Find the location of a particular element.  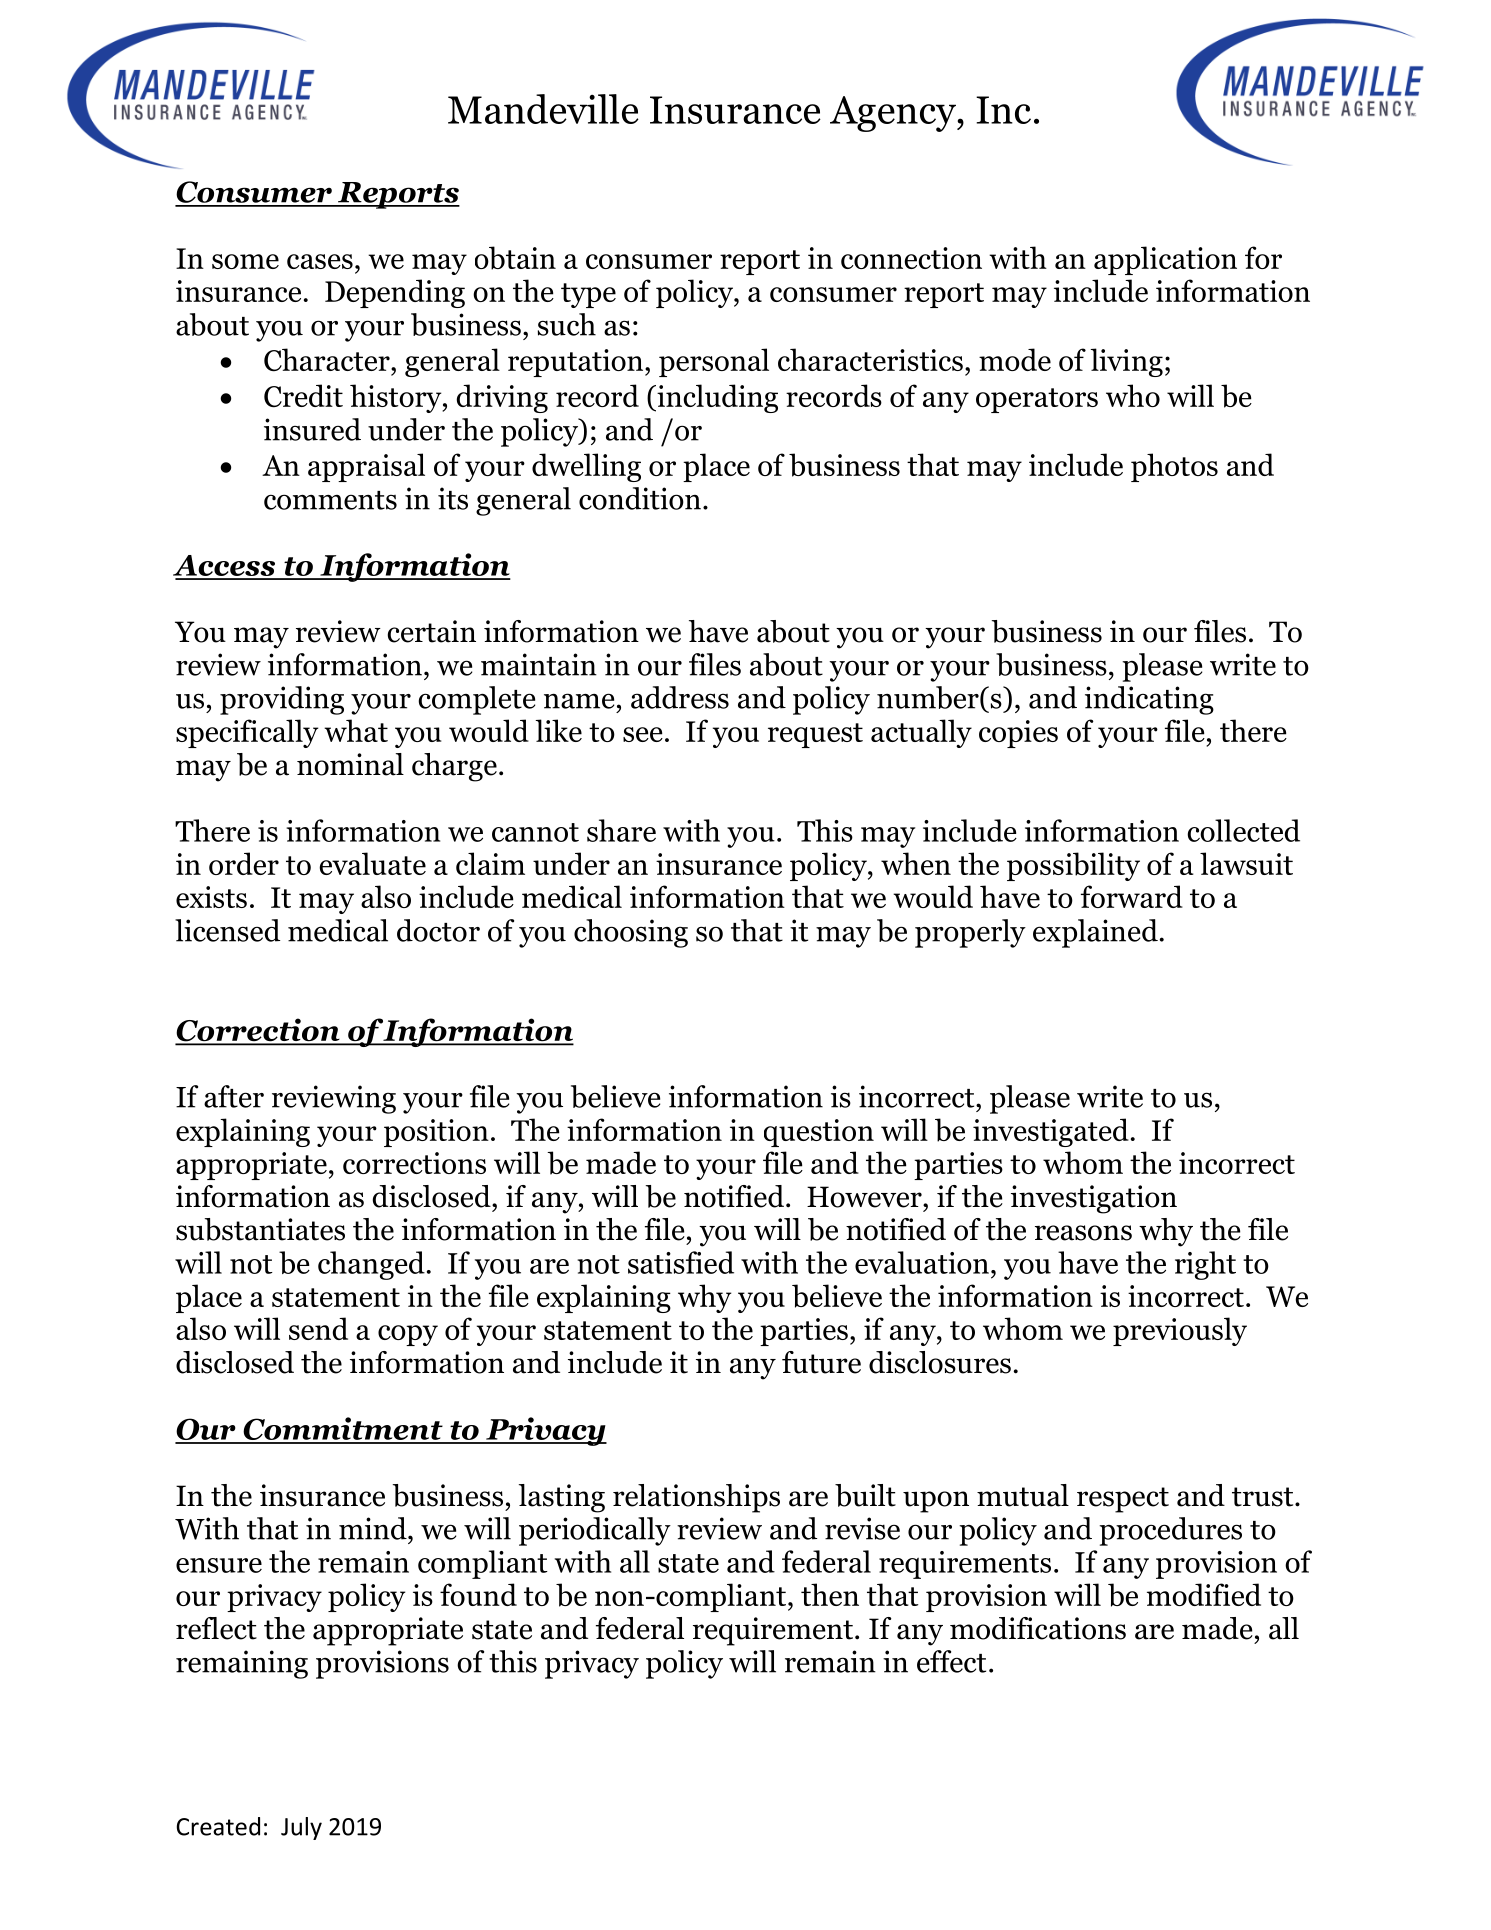

indicating is located at coordinates (1149, 700).
